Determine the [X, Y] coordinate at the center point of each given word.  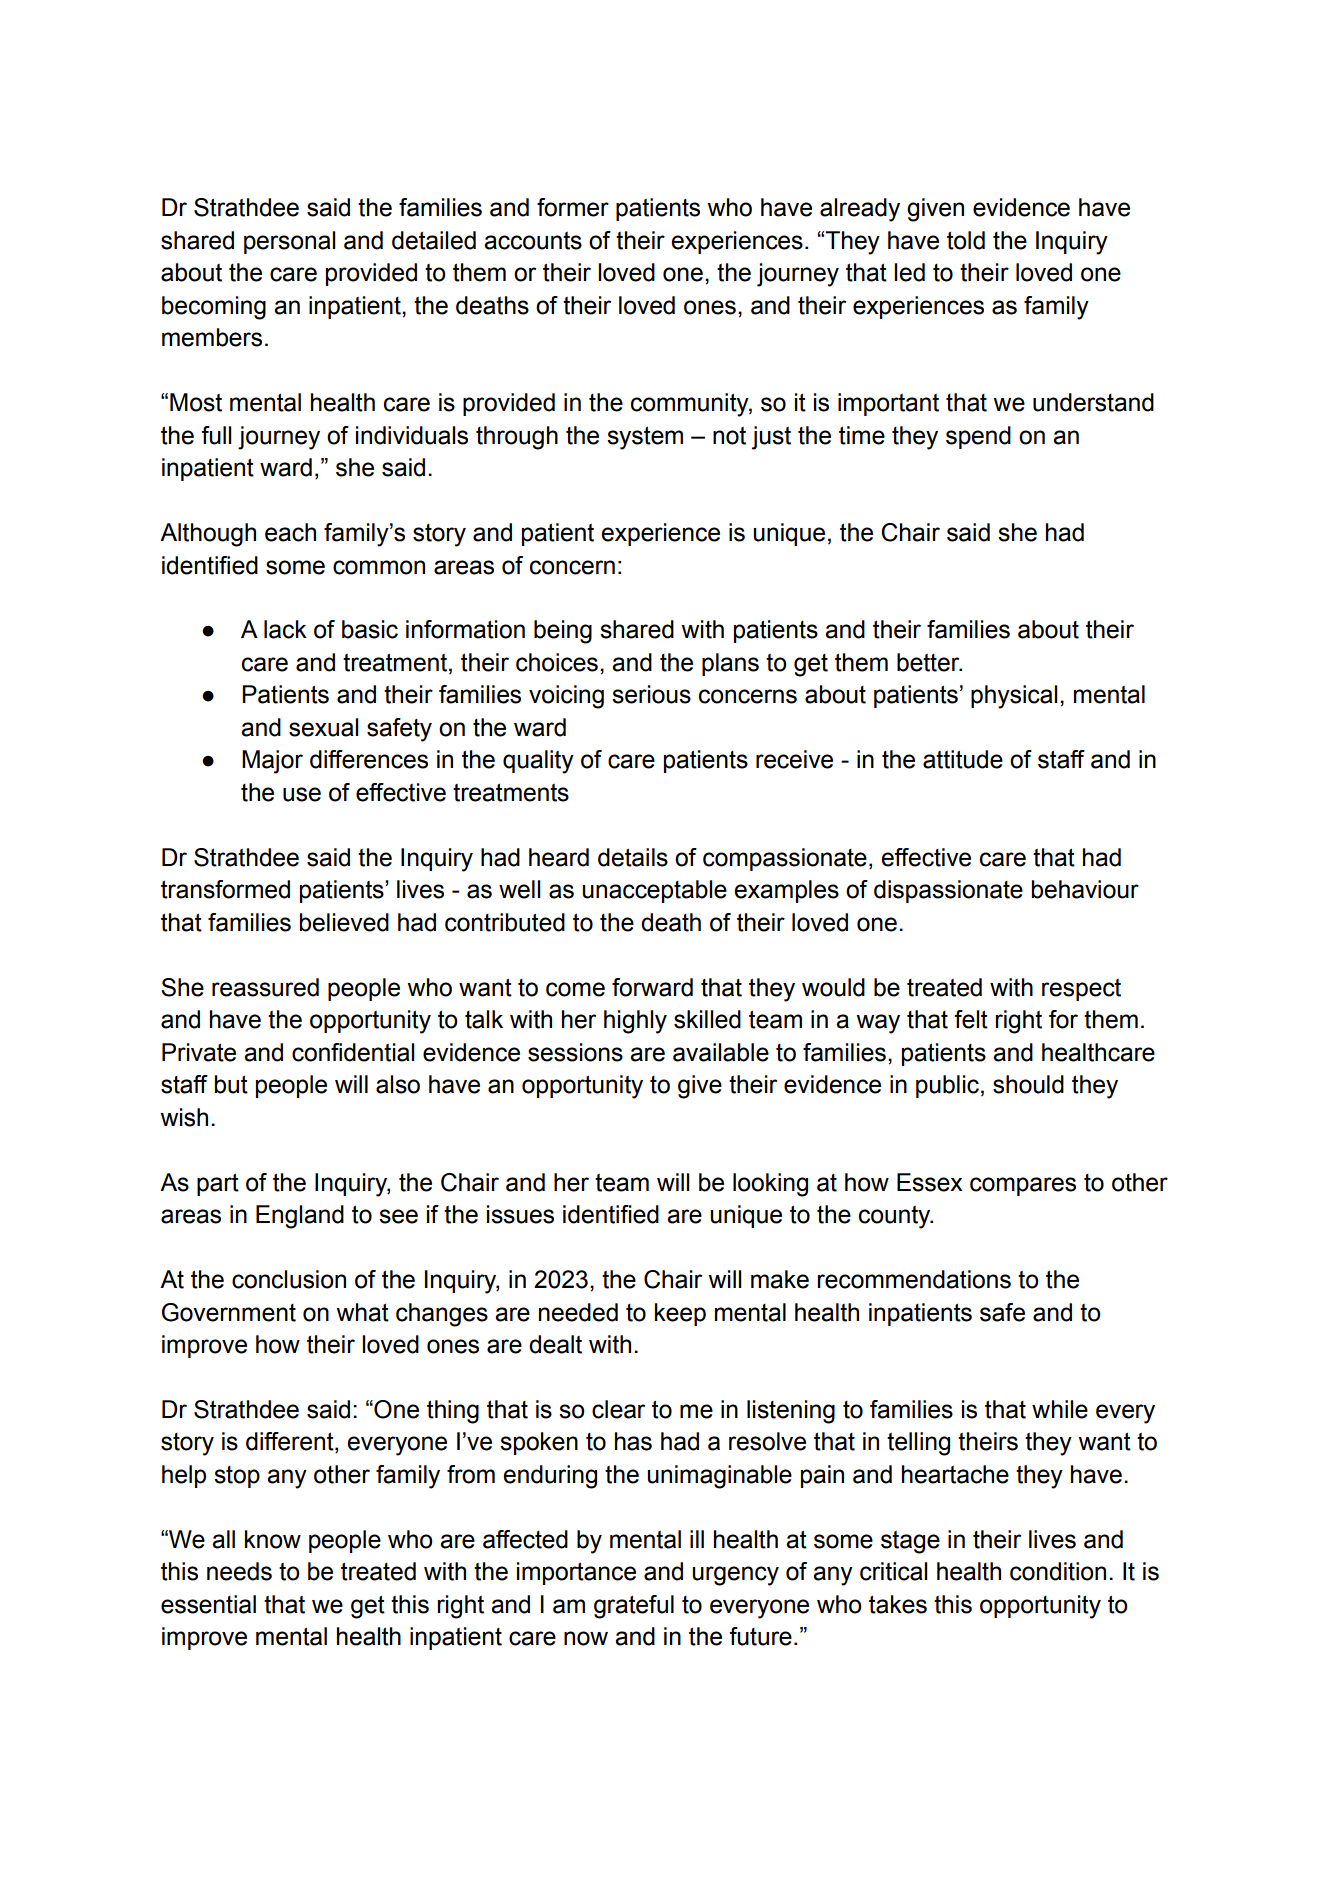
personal [289, 242]
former [573, 207]
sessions [575, 1052]
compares [1023, 1186]
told [966, 240]
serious [651, 694]
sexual [323, 727]
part [218, 1184]
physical [1014, 697]
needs [239, 1571]
